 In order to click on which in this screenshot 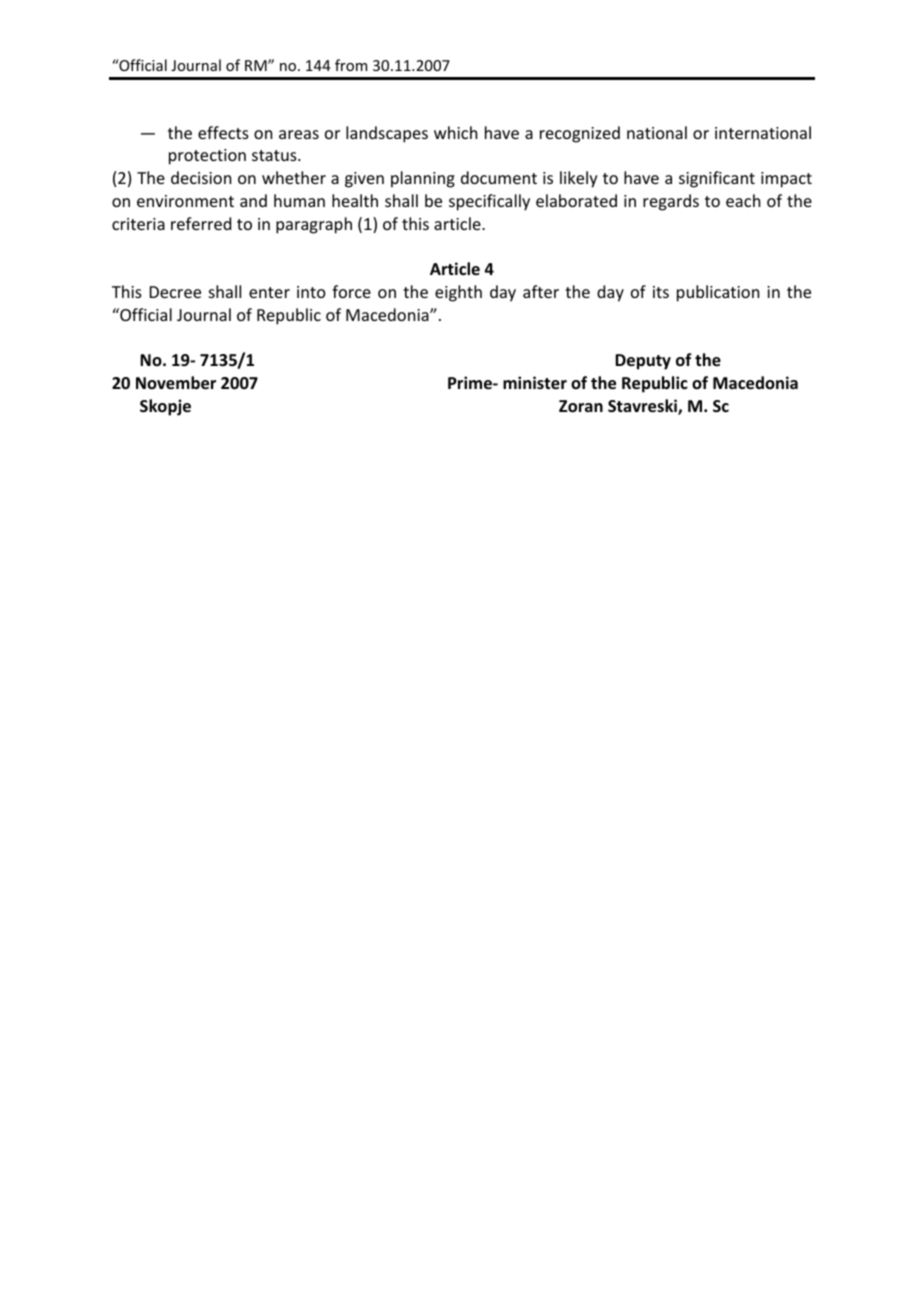, I will do `click(455, 132)`.
